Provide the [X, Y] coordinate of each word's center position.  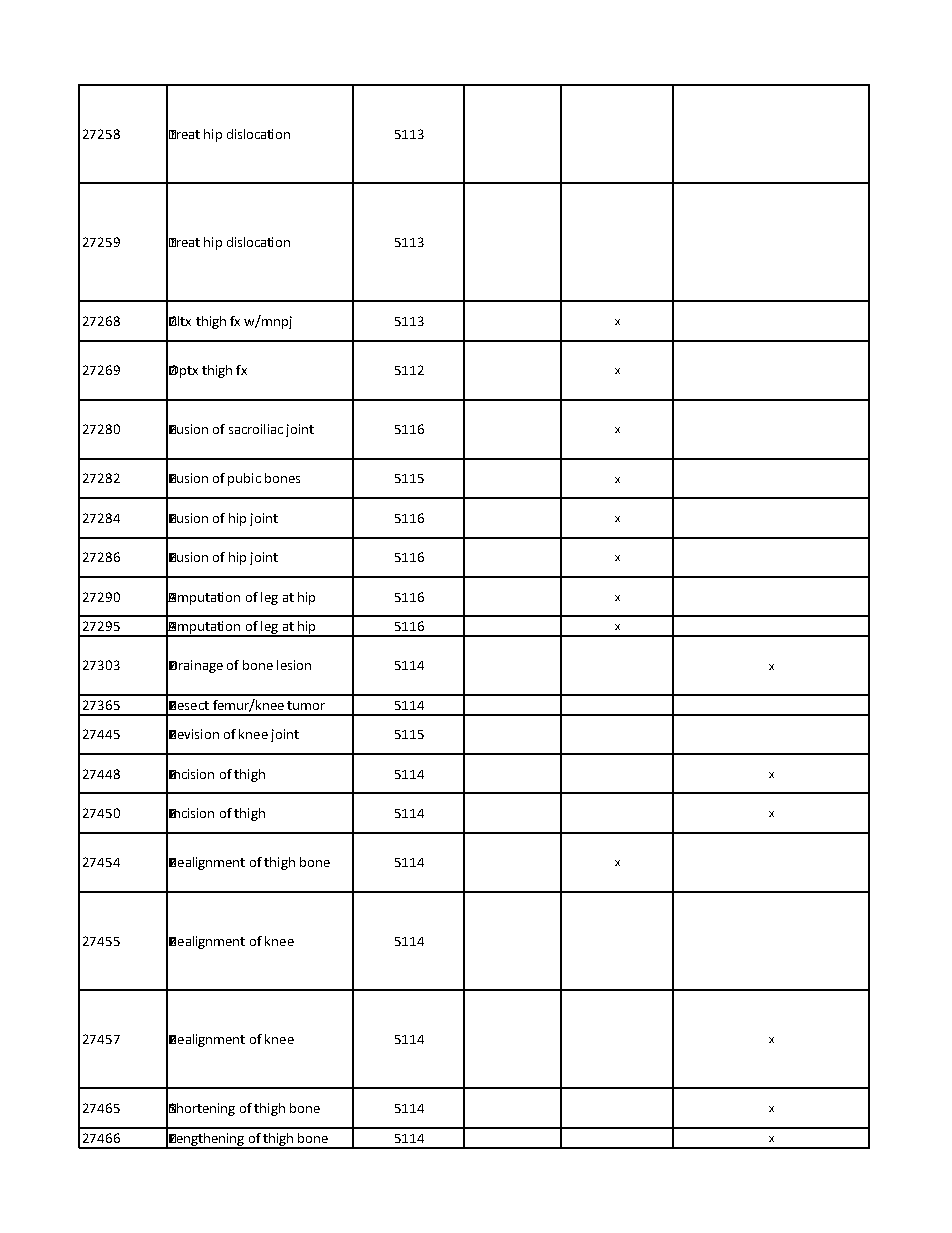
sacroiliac [256, 429]
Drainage [196, 666]
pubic [244, 479]
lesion [294, 665]
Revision [194, 734]
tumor [306, 705]
